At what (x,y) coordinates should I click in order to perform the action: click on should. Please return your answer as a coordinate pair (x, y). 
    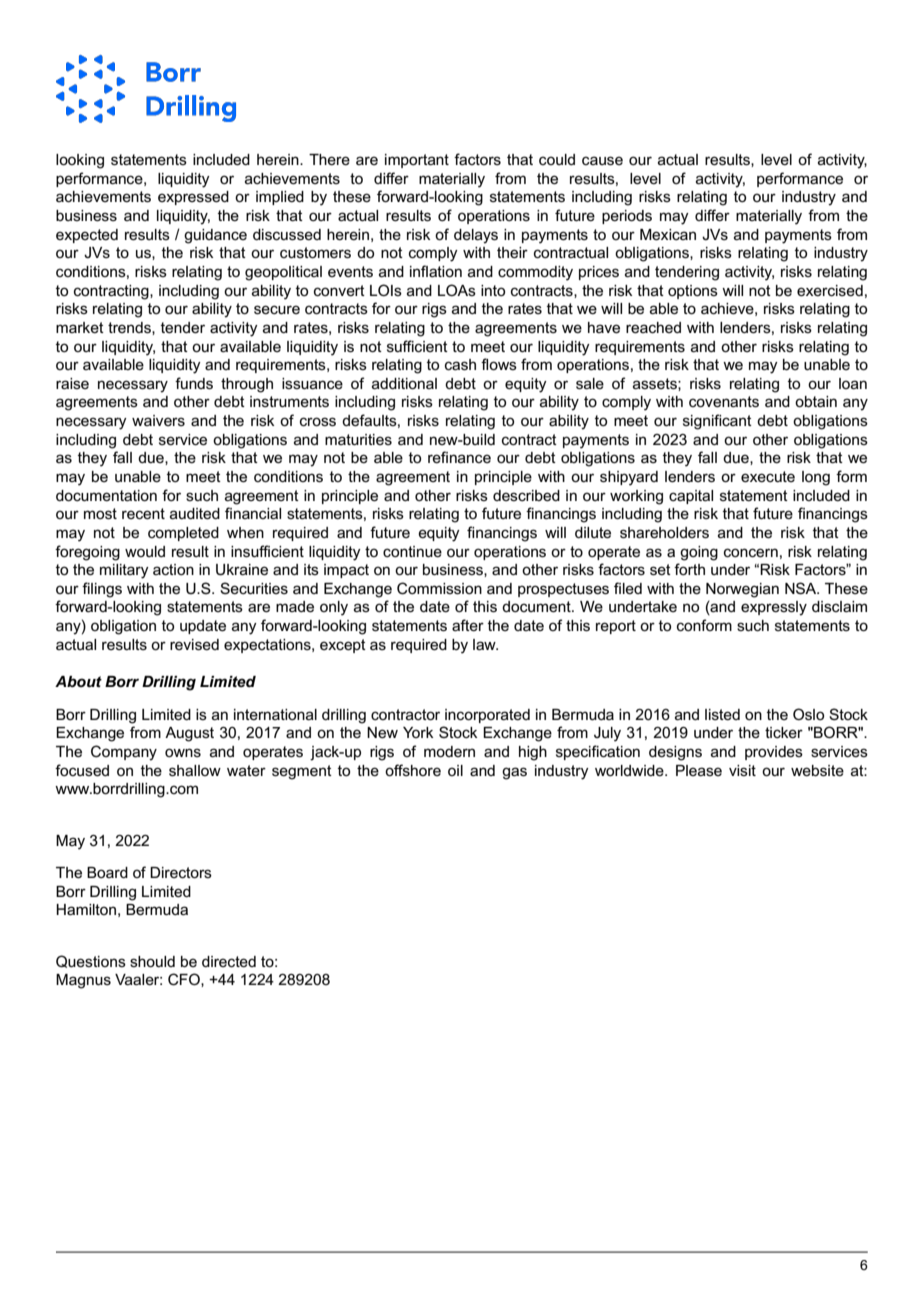
    Looking at the image, I should click on (152, 961).
